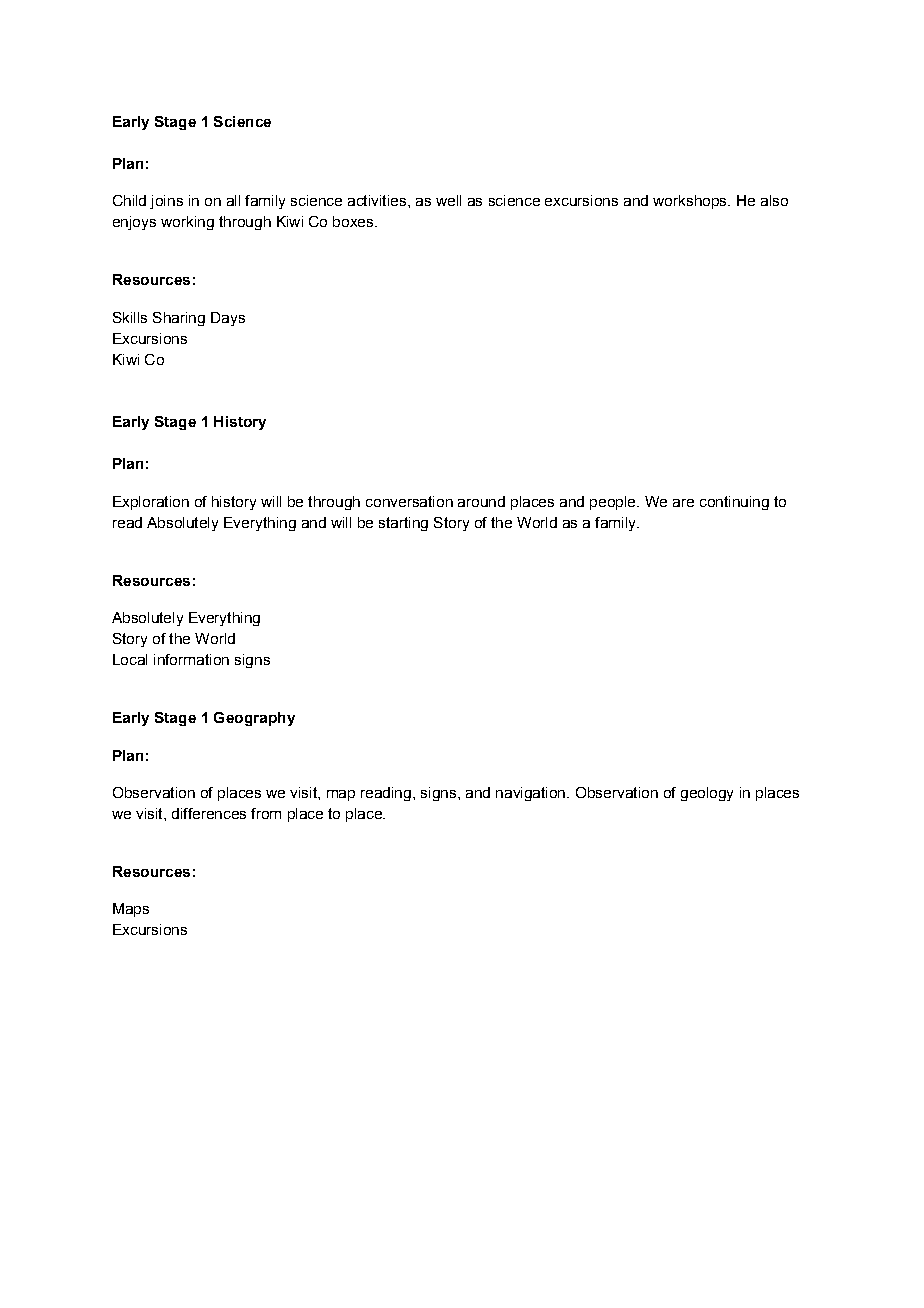 Image resolution: width=924 pixels, height=1308 pixels. Describe the element at coordinates (707, 794) in the page. I see `geology` at that location.
